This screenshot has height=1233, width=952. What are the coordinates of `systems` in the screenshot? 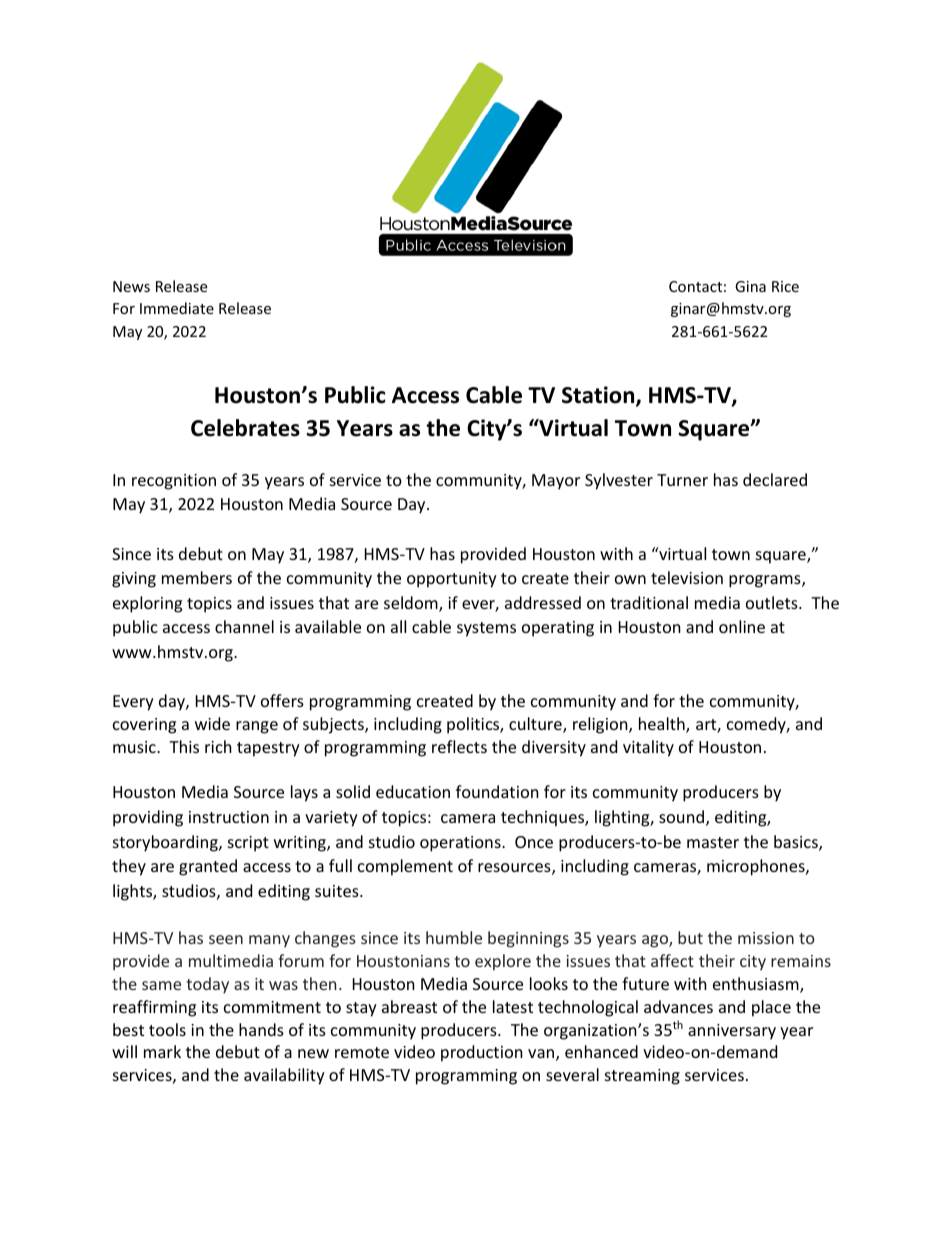 It's located at (486, 629).
